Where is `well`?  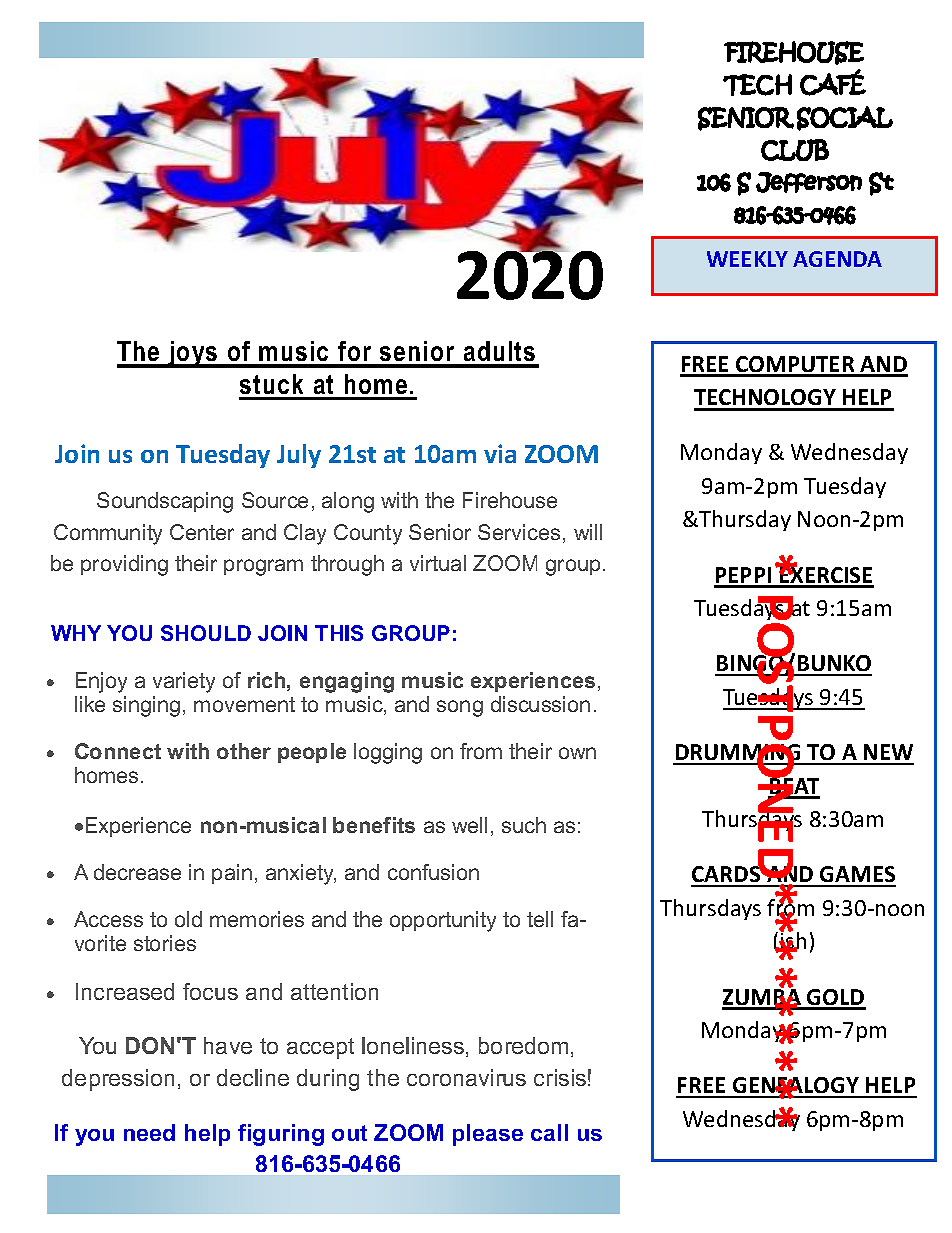
well is located at coordinates (469, 825).
